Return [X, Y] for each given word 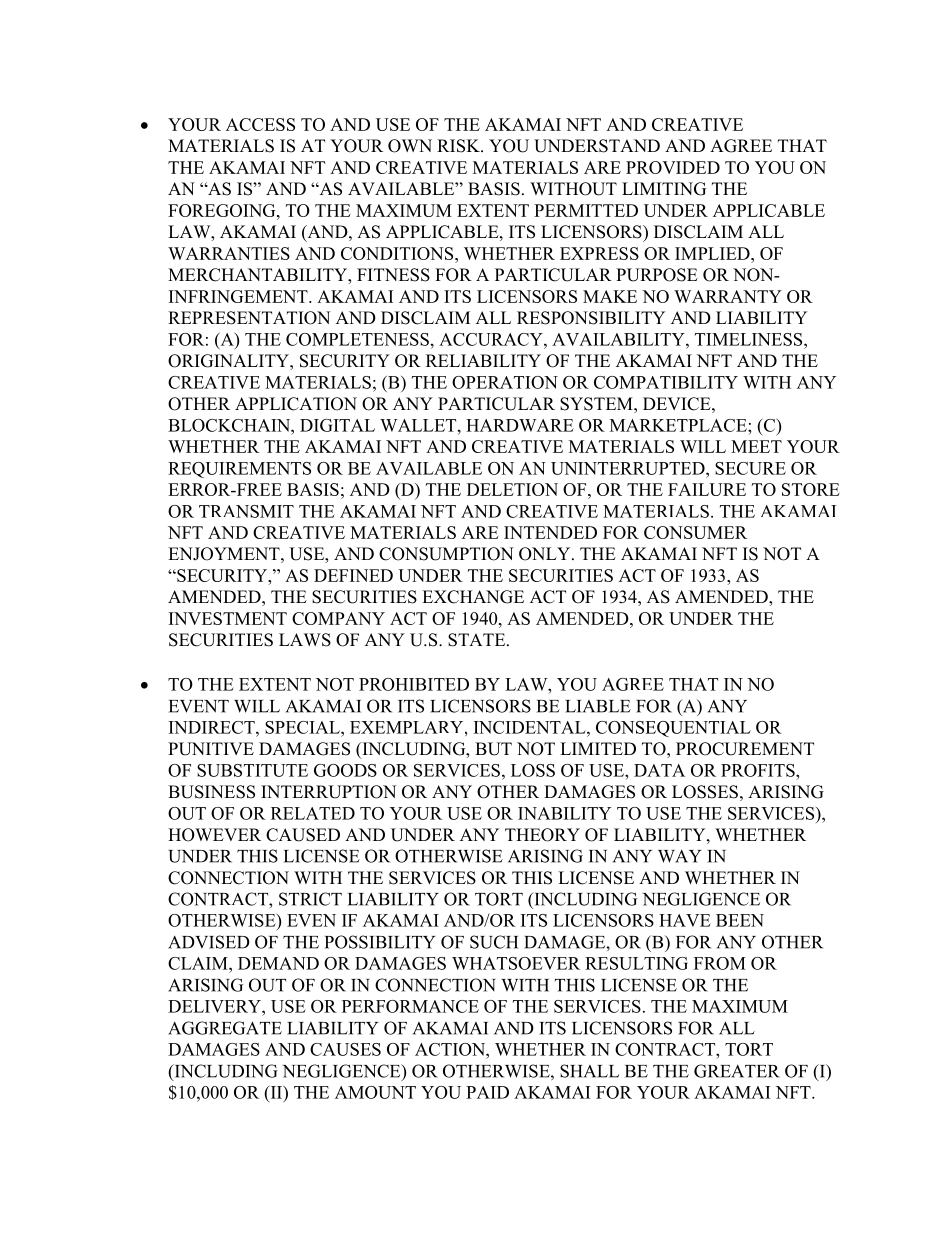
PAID [487, 1092]
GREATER [737, 1071]
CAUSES [345, 1049]
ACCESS [260, 124]
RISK [459, 146]
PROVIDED [673, 167]
